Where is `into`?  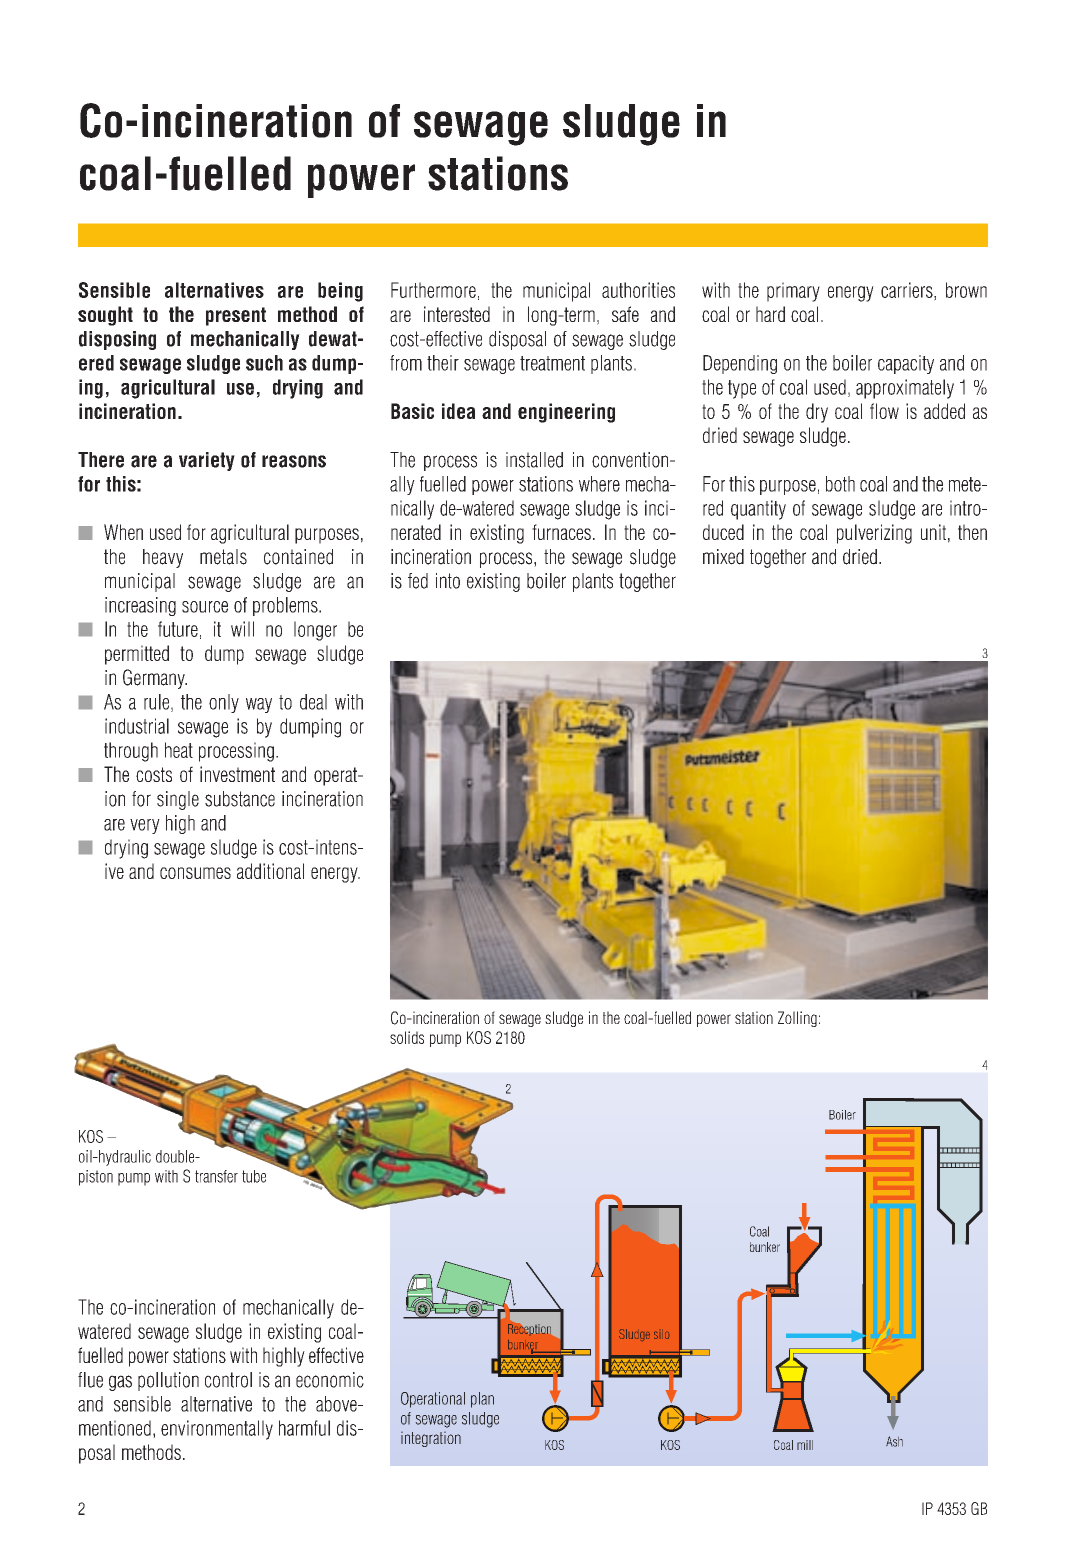
into is located at coordinates (448, 581).
